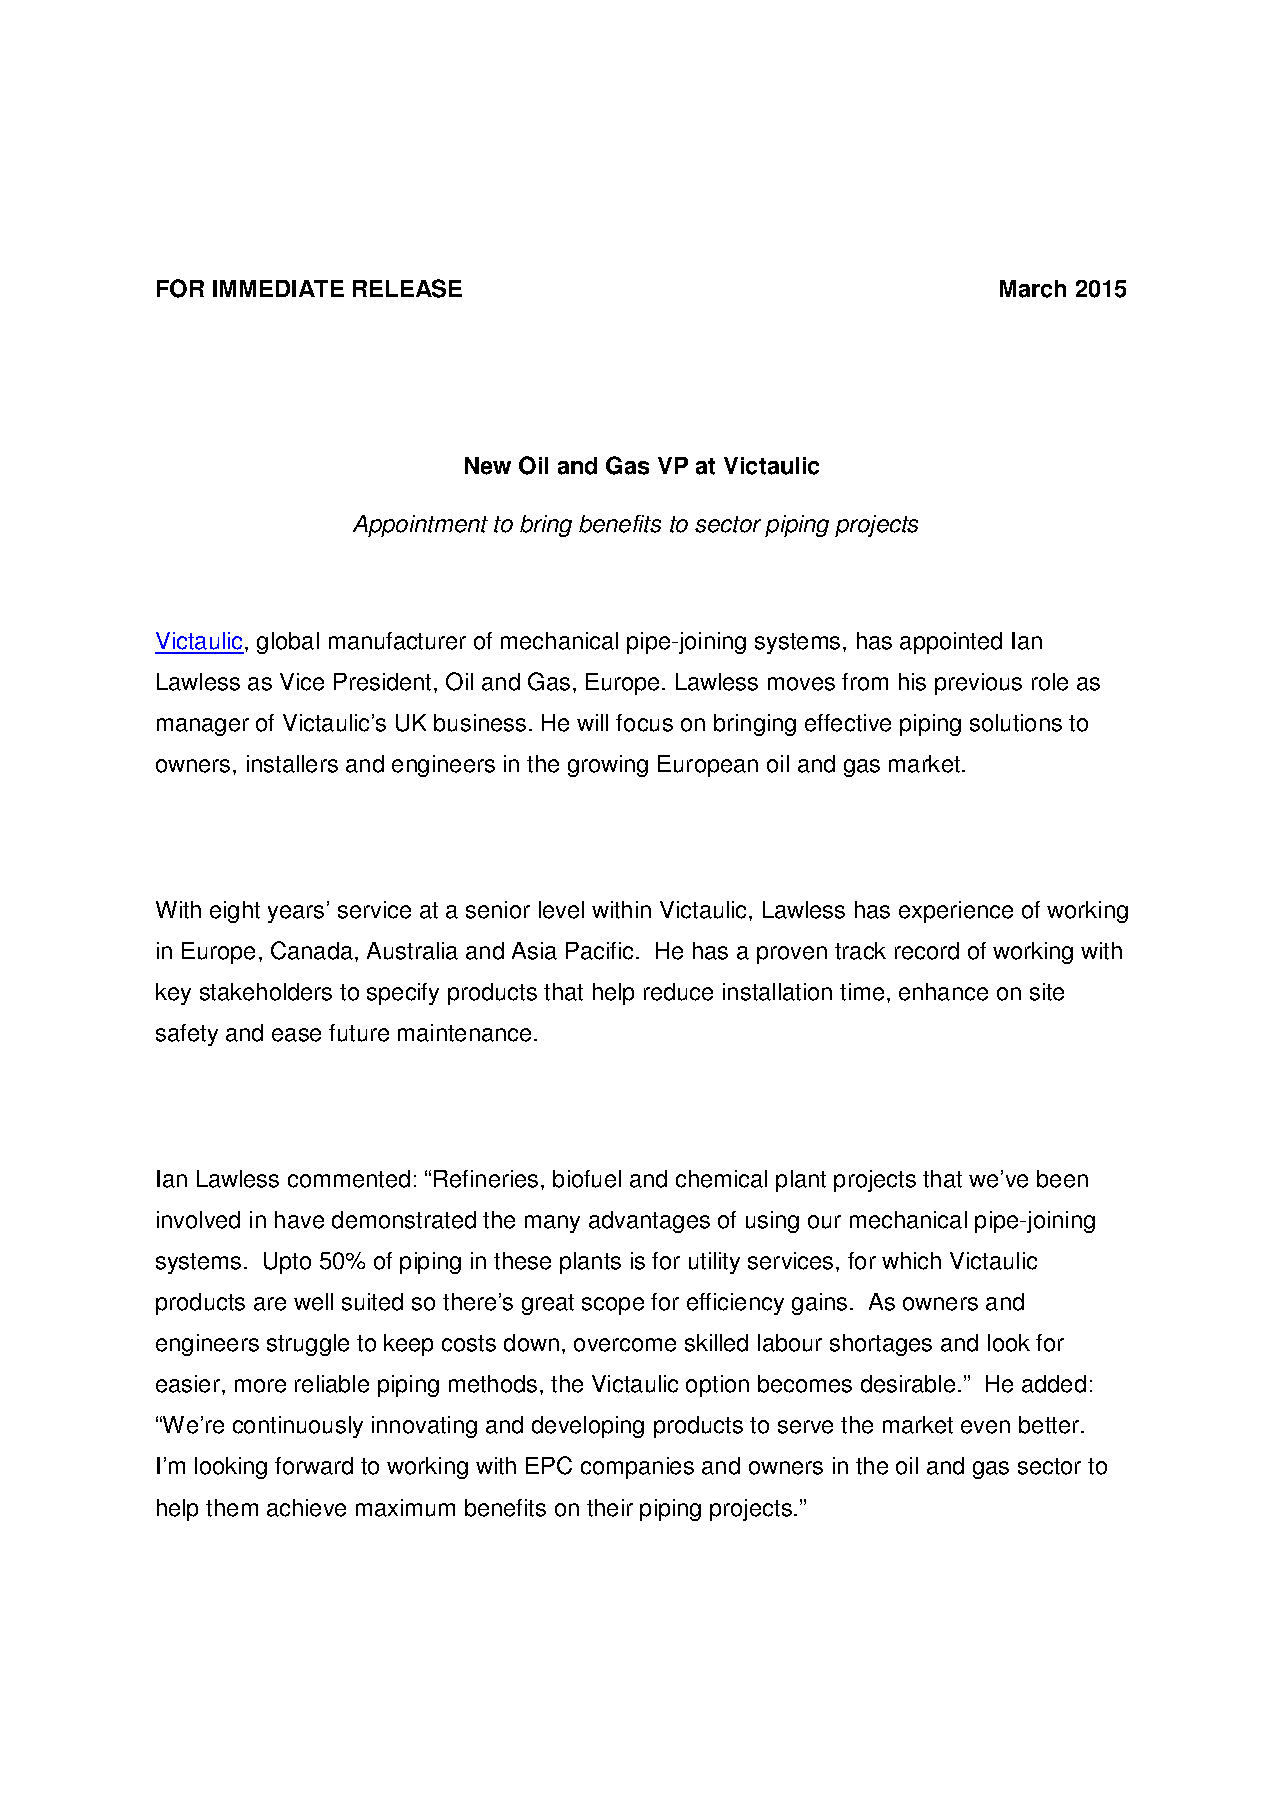  What do you see at coordinates (296, 914) in the document?
I see `years` at bounding box center [296, 914].
